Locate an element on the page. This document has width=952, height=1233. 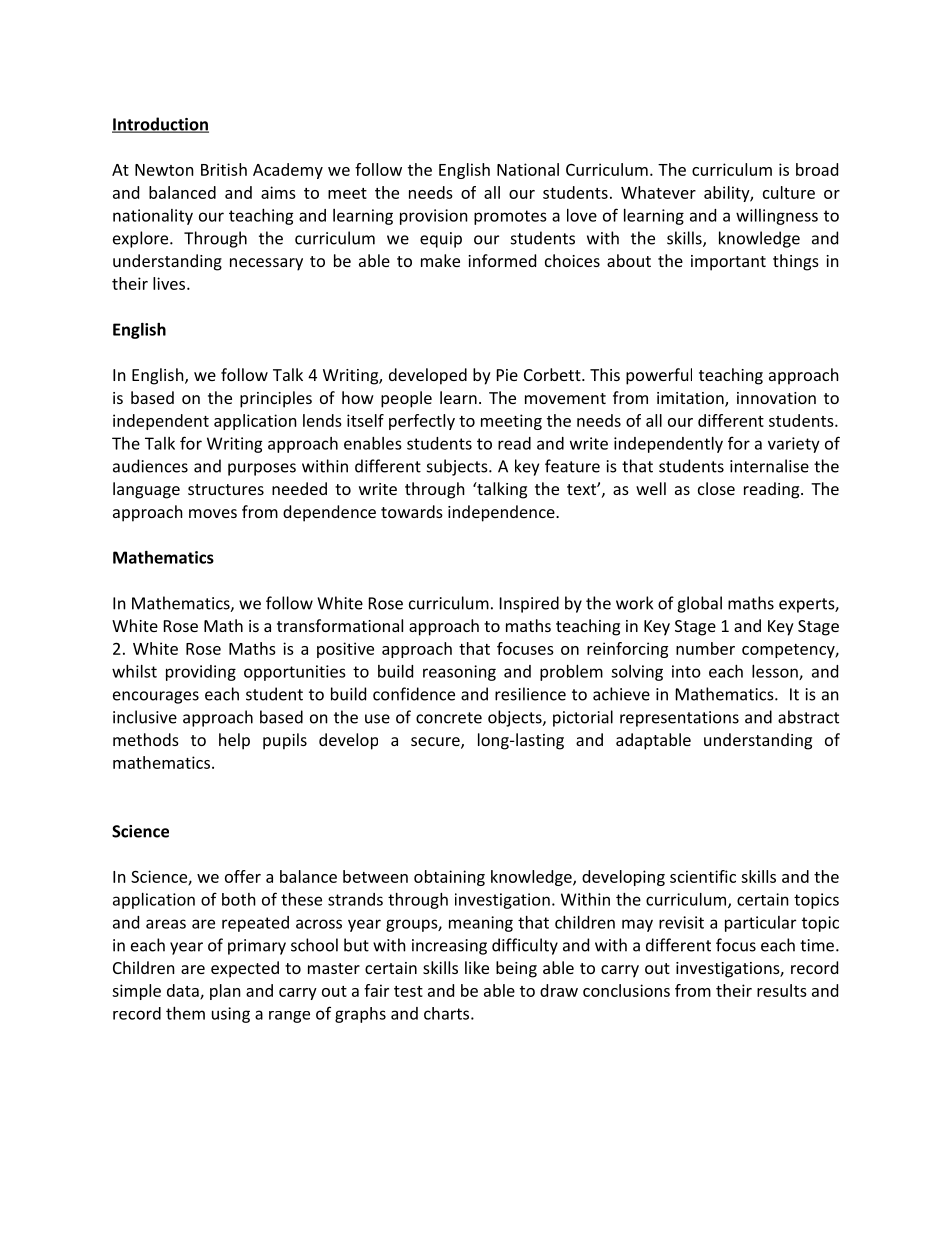
Pie is located at coordinates (507, 375).
